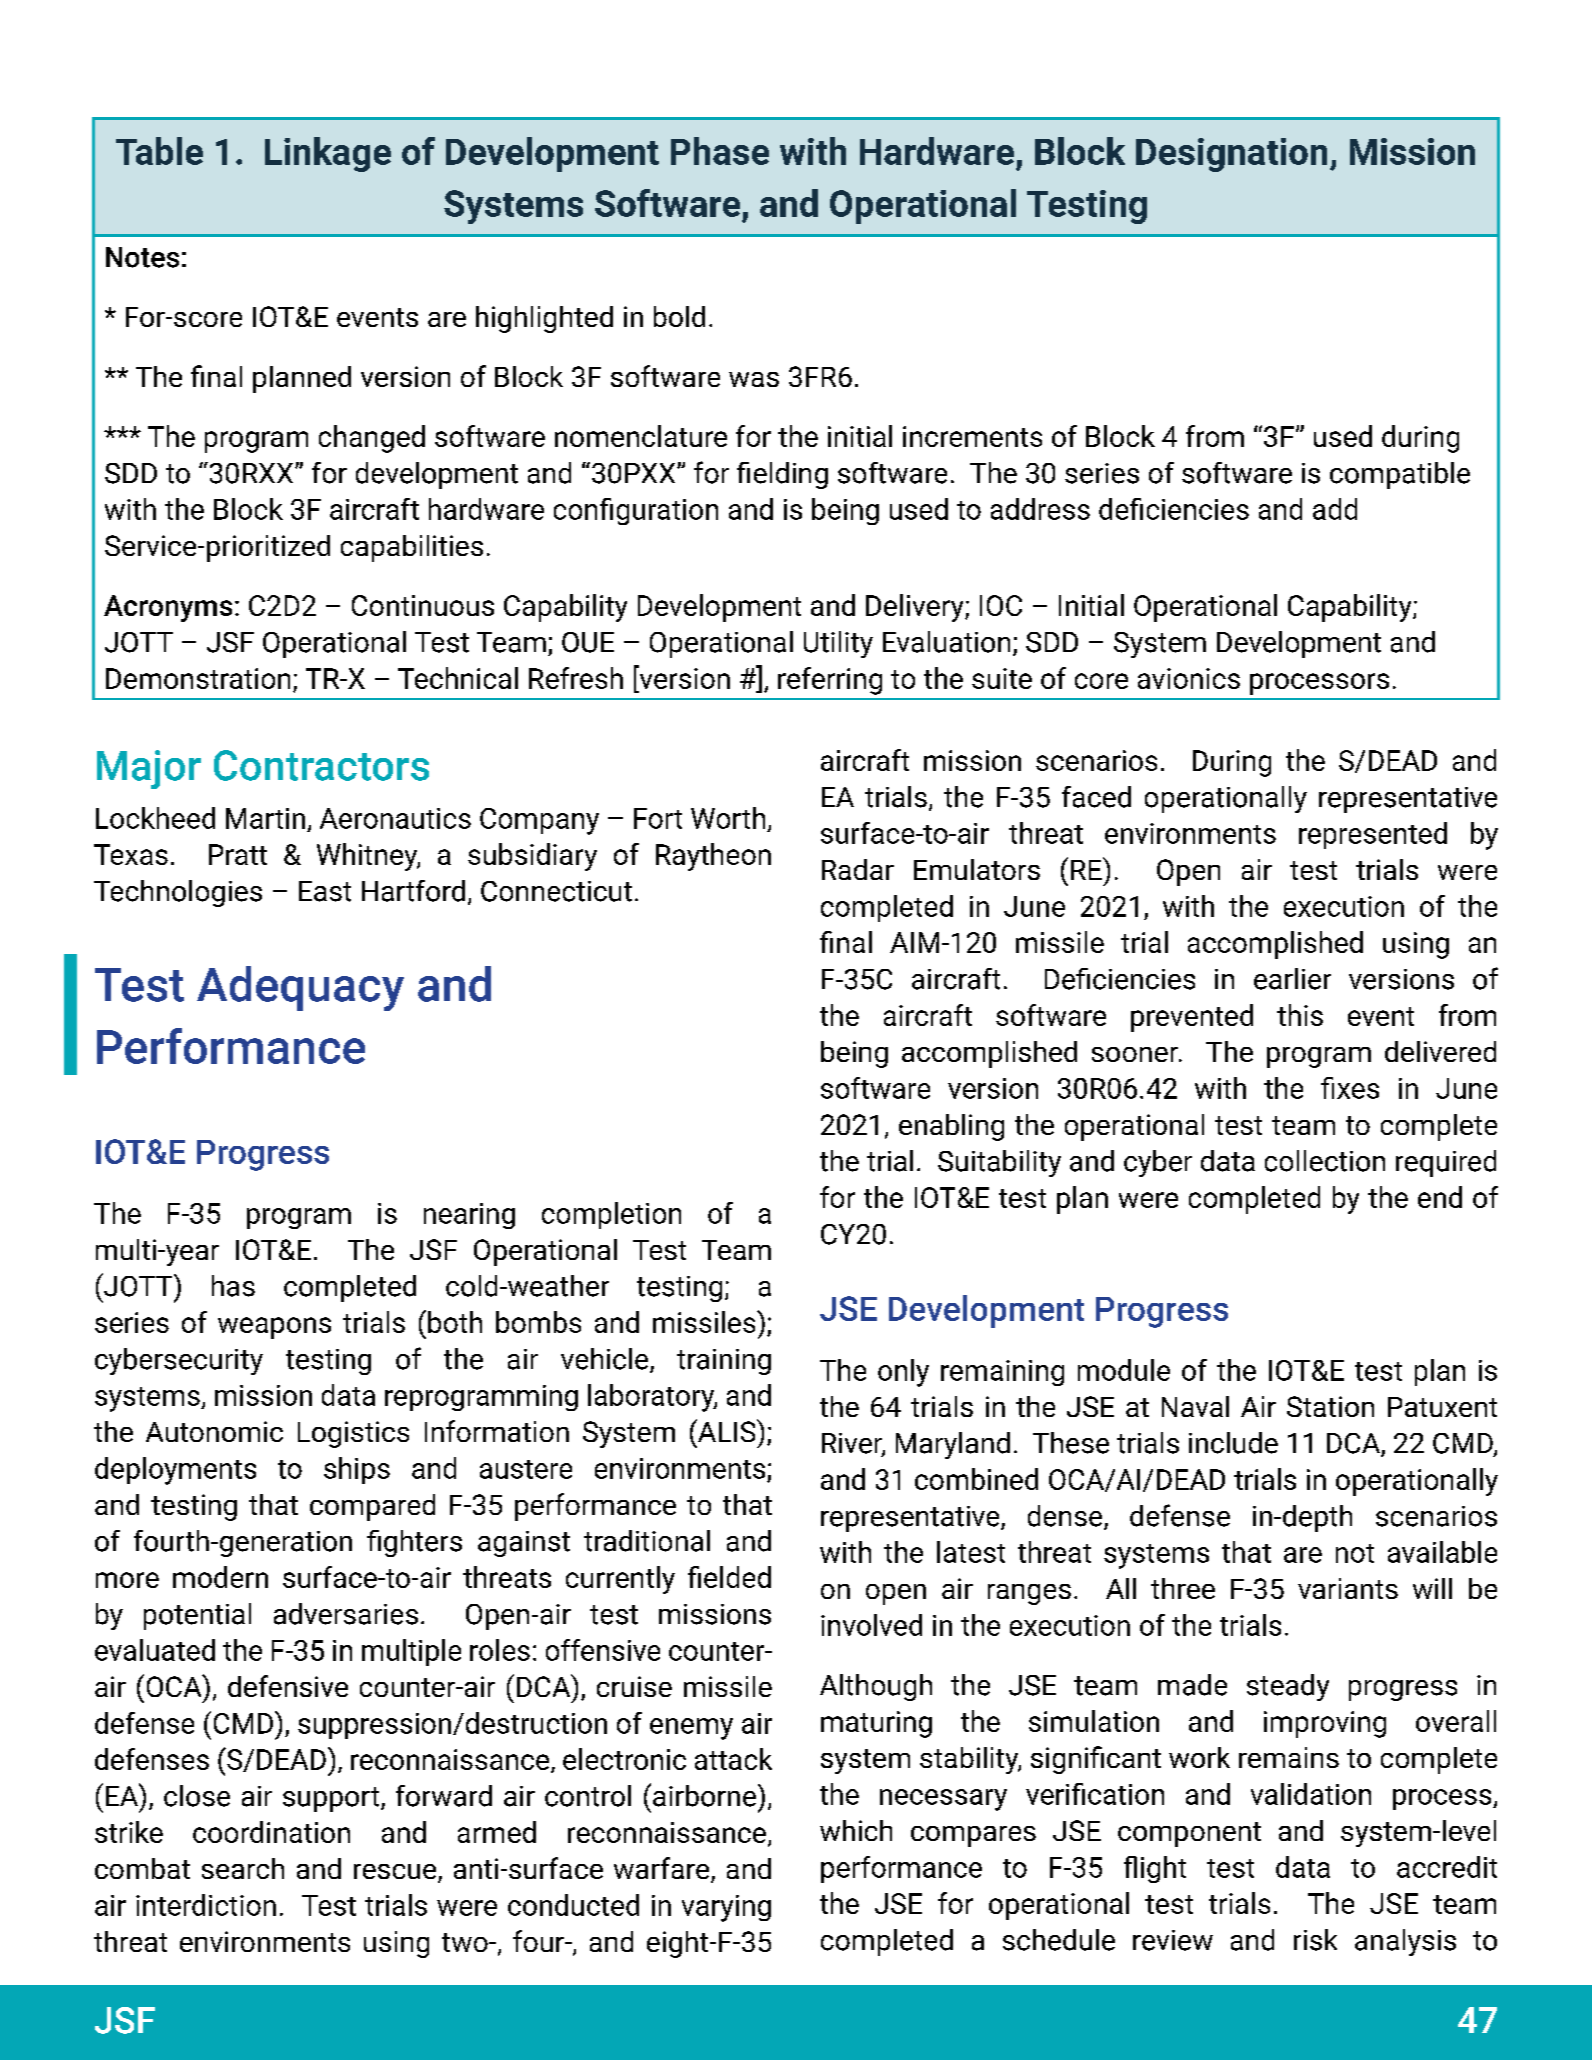 The image size is (1592, 2060). I want to click on avionics, so click(1189, 678).
